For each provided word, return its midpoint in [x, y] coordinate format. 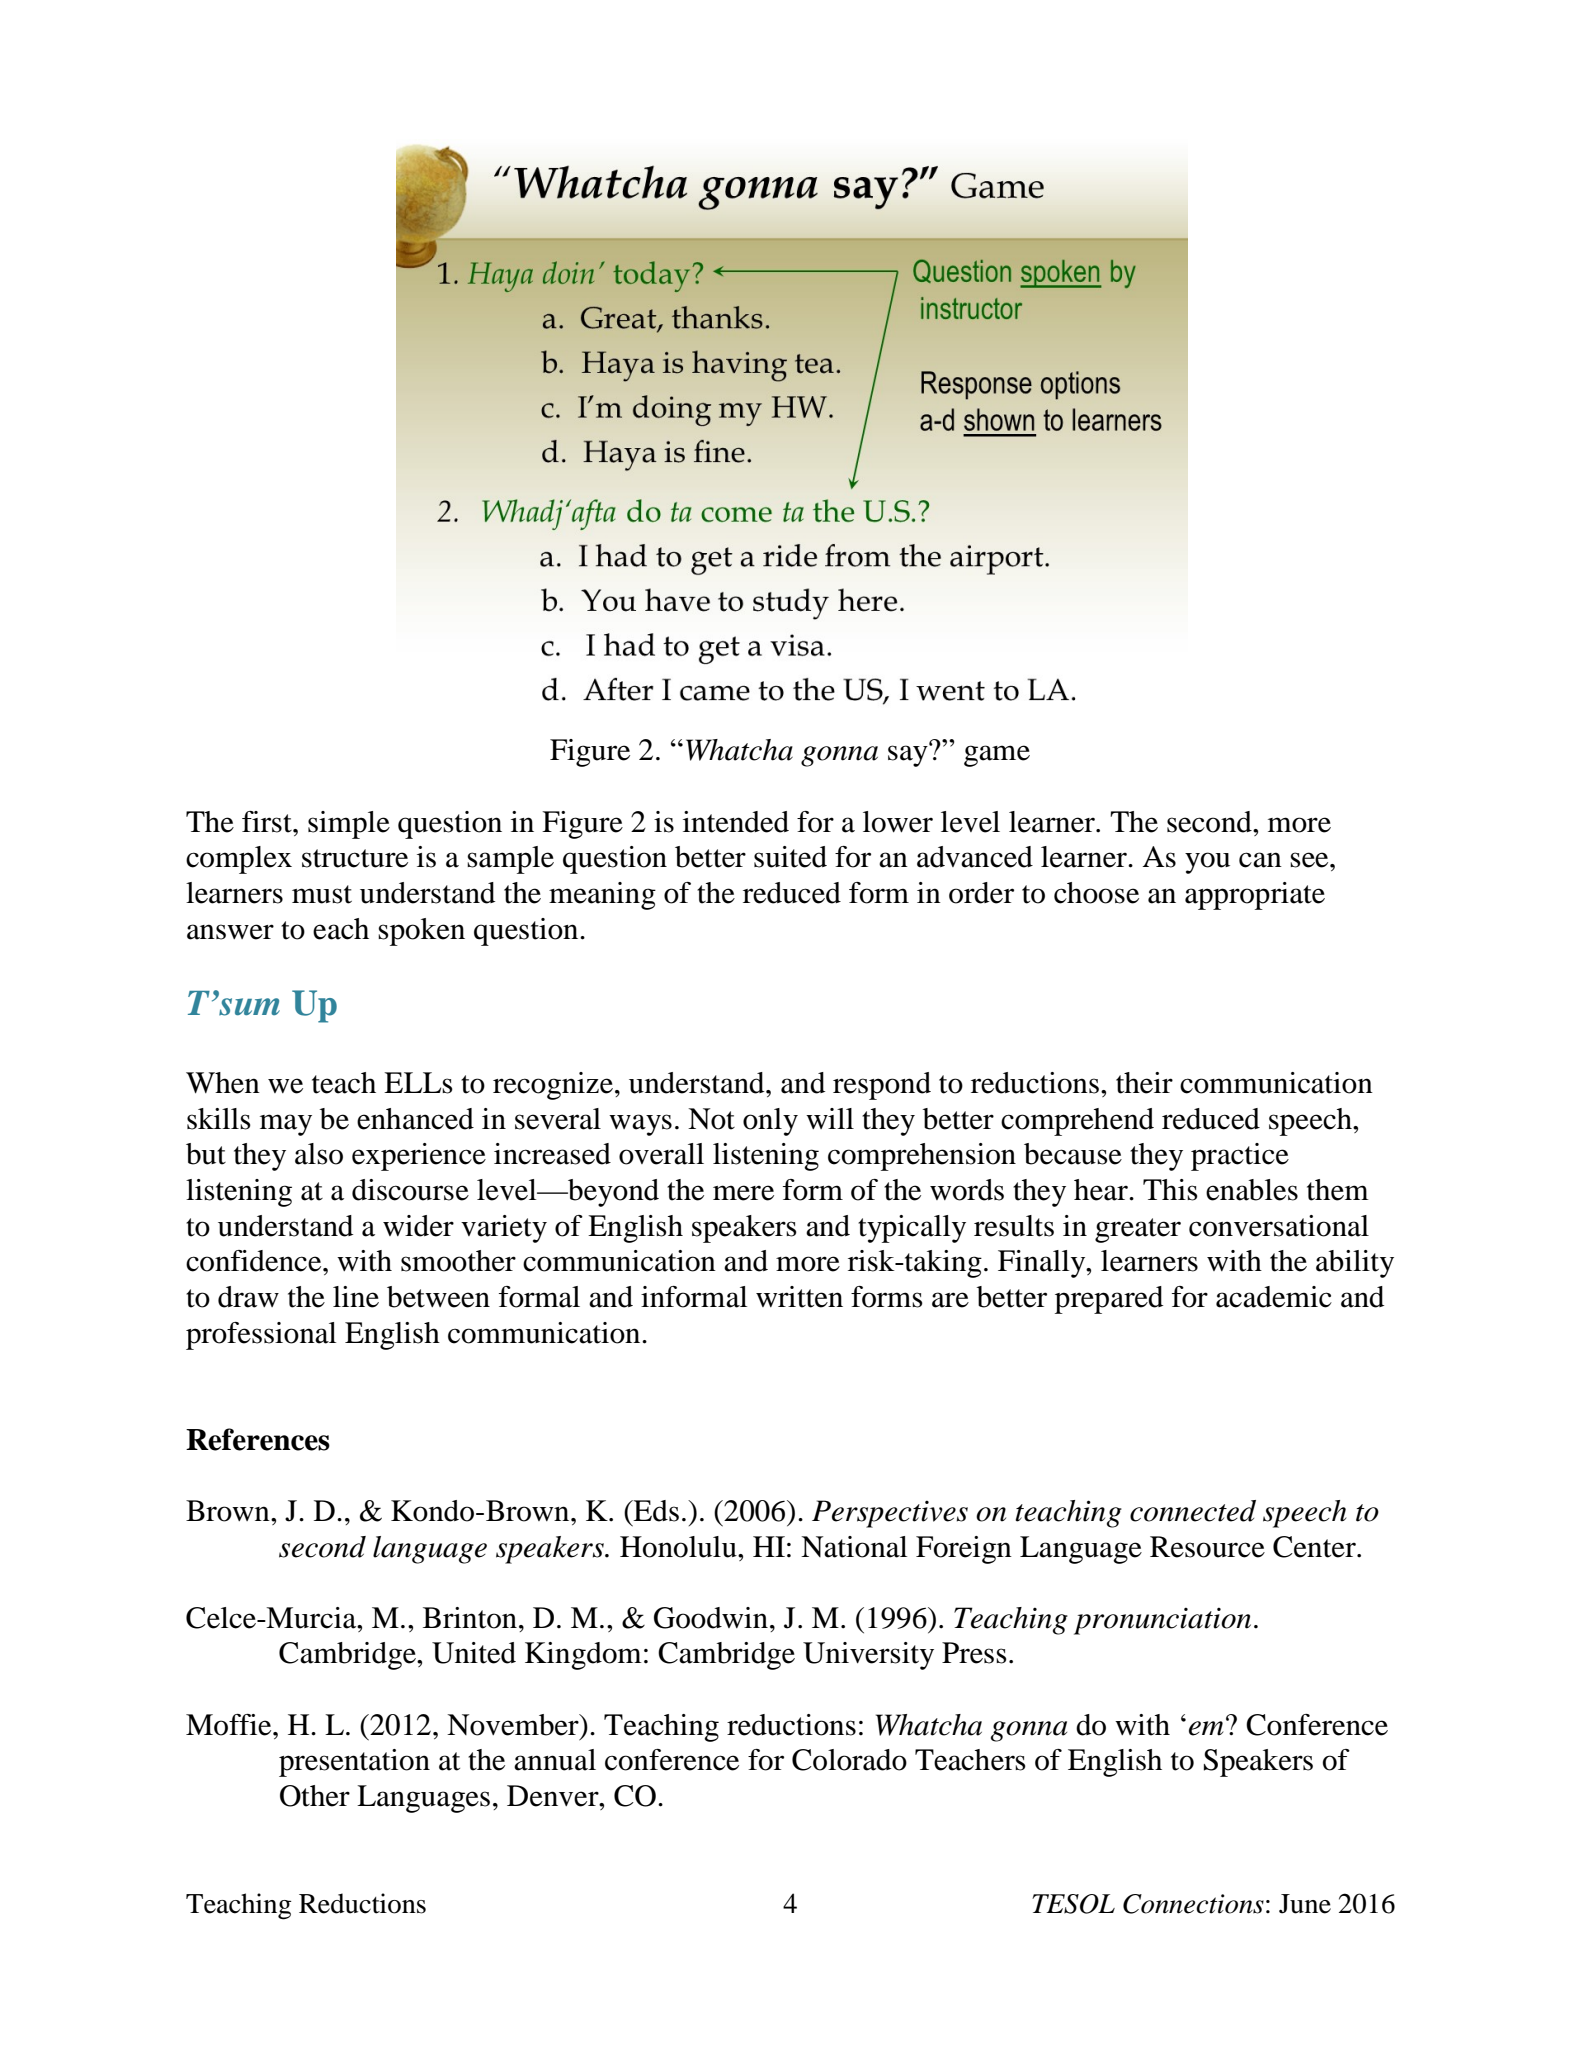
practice [1240, 1157]
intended [736, 822]
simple [349, 825]
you [1207, 863]
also [319, 1154]
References [258, 1439]
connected [1193, 1511]
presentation [354, 1763]
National [854, 1547]
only [770, 1122]
